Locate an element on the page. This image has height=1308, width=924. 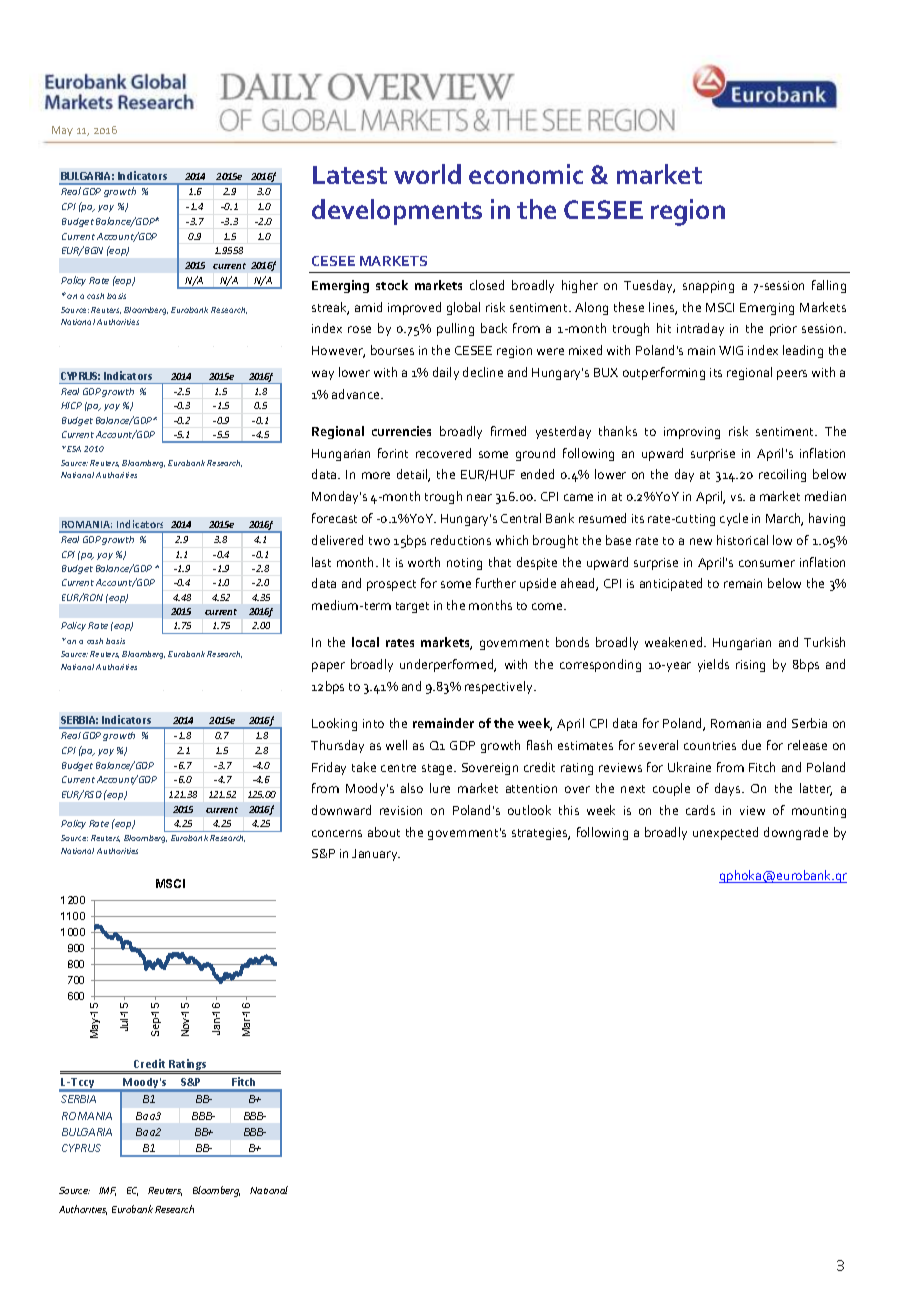
cycle is located at coordinates (734, 519).
